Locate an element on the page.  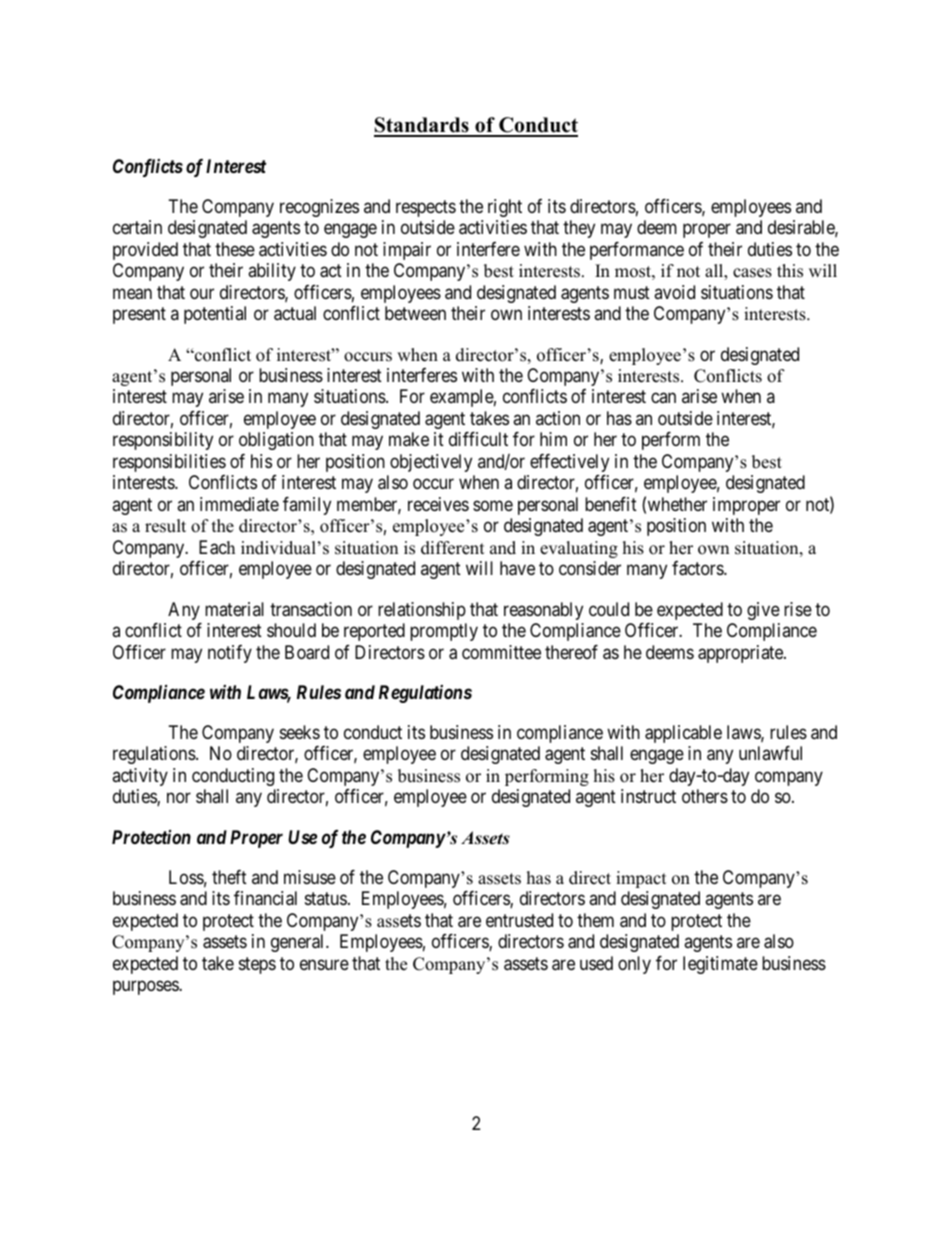
entrusted is located at coordinates (519, 920).
